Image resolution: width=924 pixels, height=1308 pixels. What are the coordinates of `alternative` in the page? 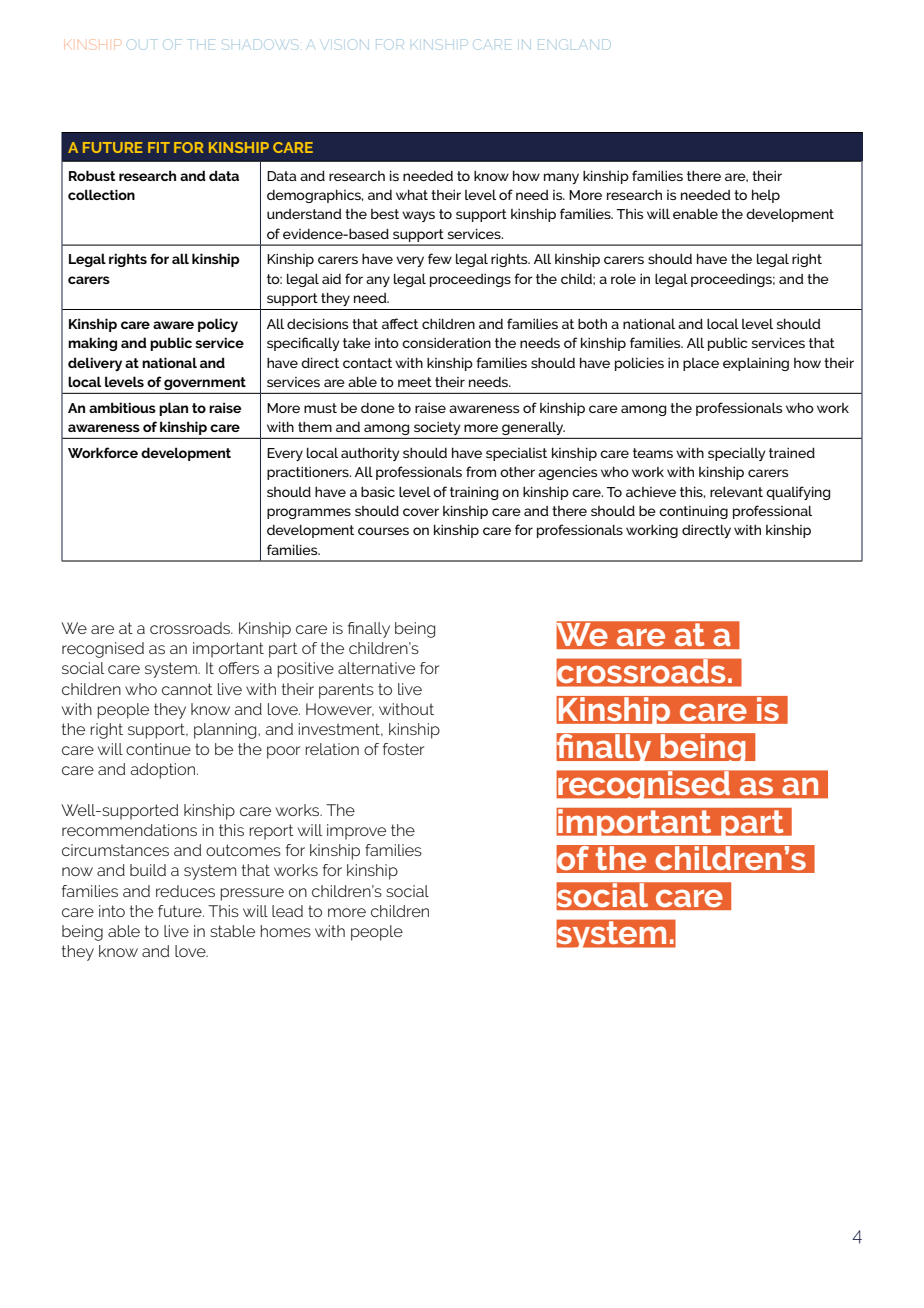 It's located at (376, 668).
